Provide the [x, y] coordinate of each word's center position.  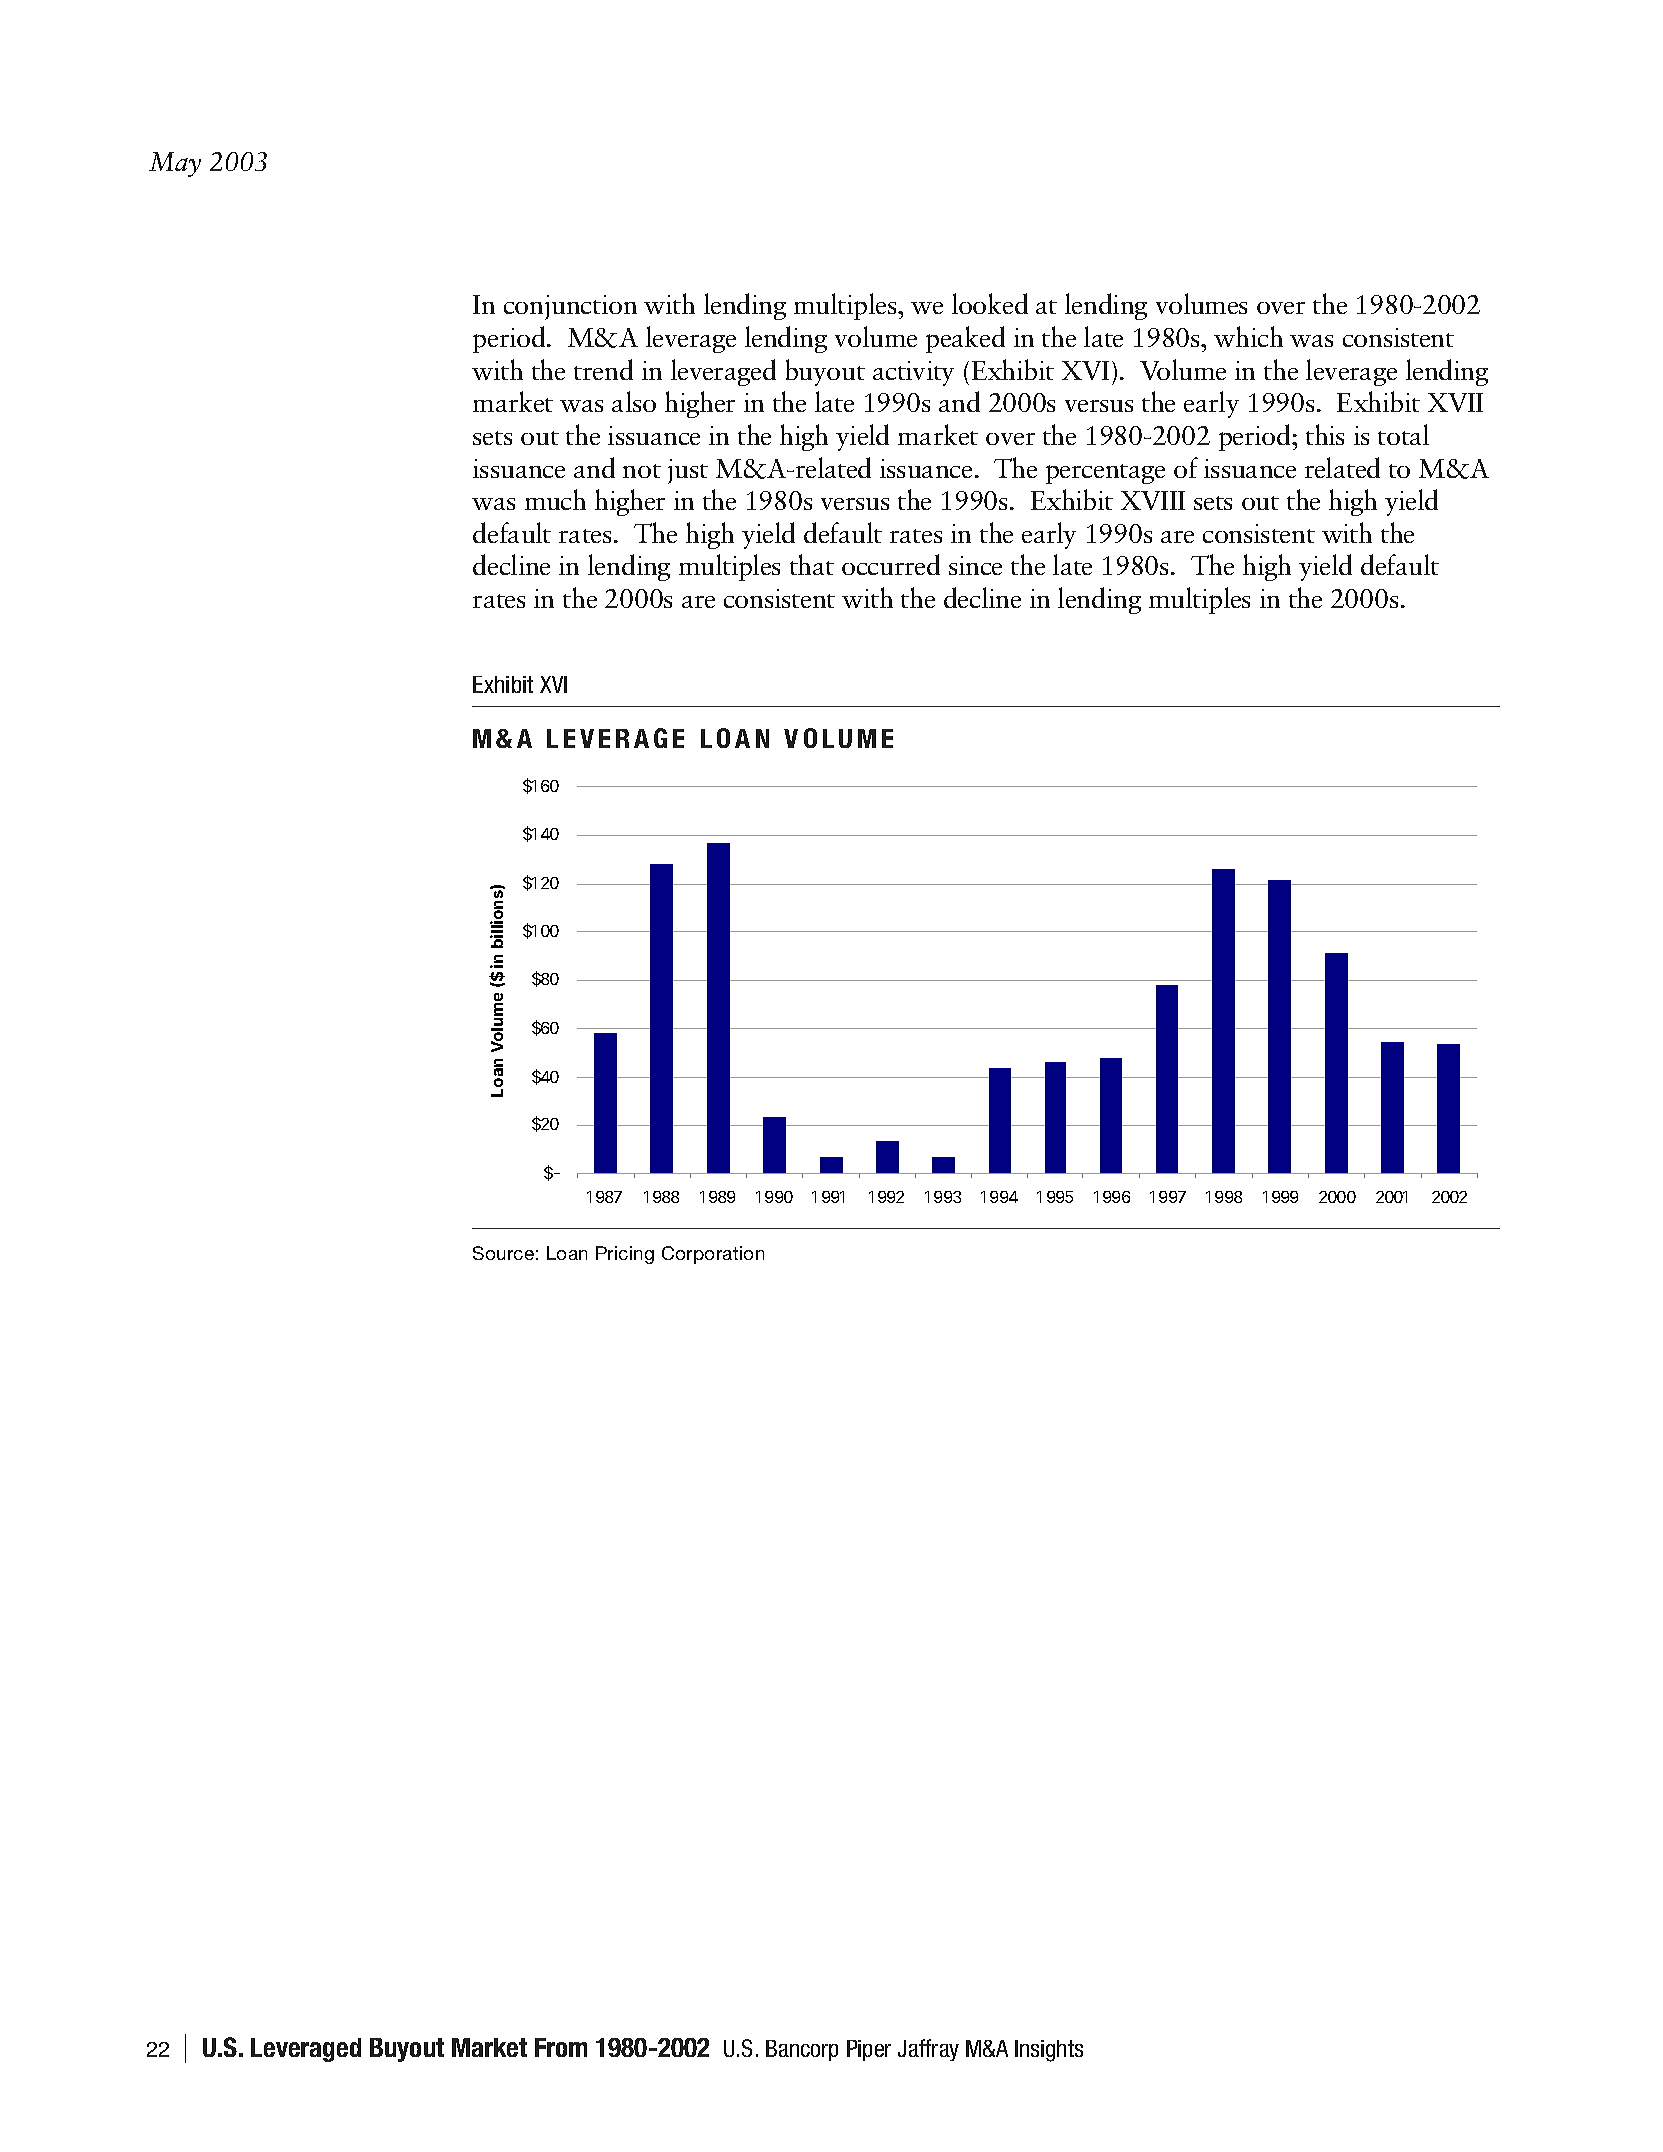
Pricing [625, 1255]
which [1248, 336]
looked [990, 303]
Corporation [713, 1255]
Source [503, 1253]
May [175, 164]
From [561, 2047]
